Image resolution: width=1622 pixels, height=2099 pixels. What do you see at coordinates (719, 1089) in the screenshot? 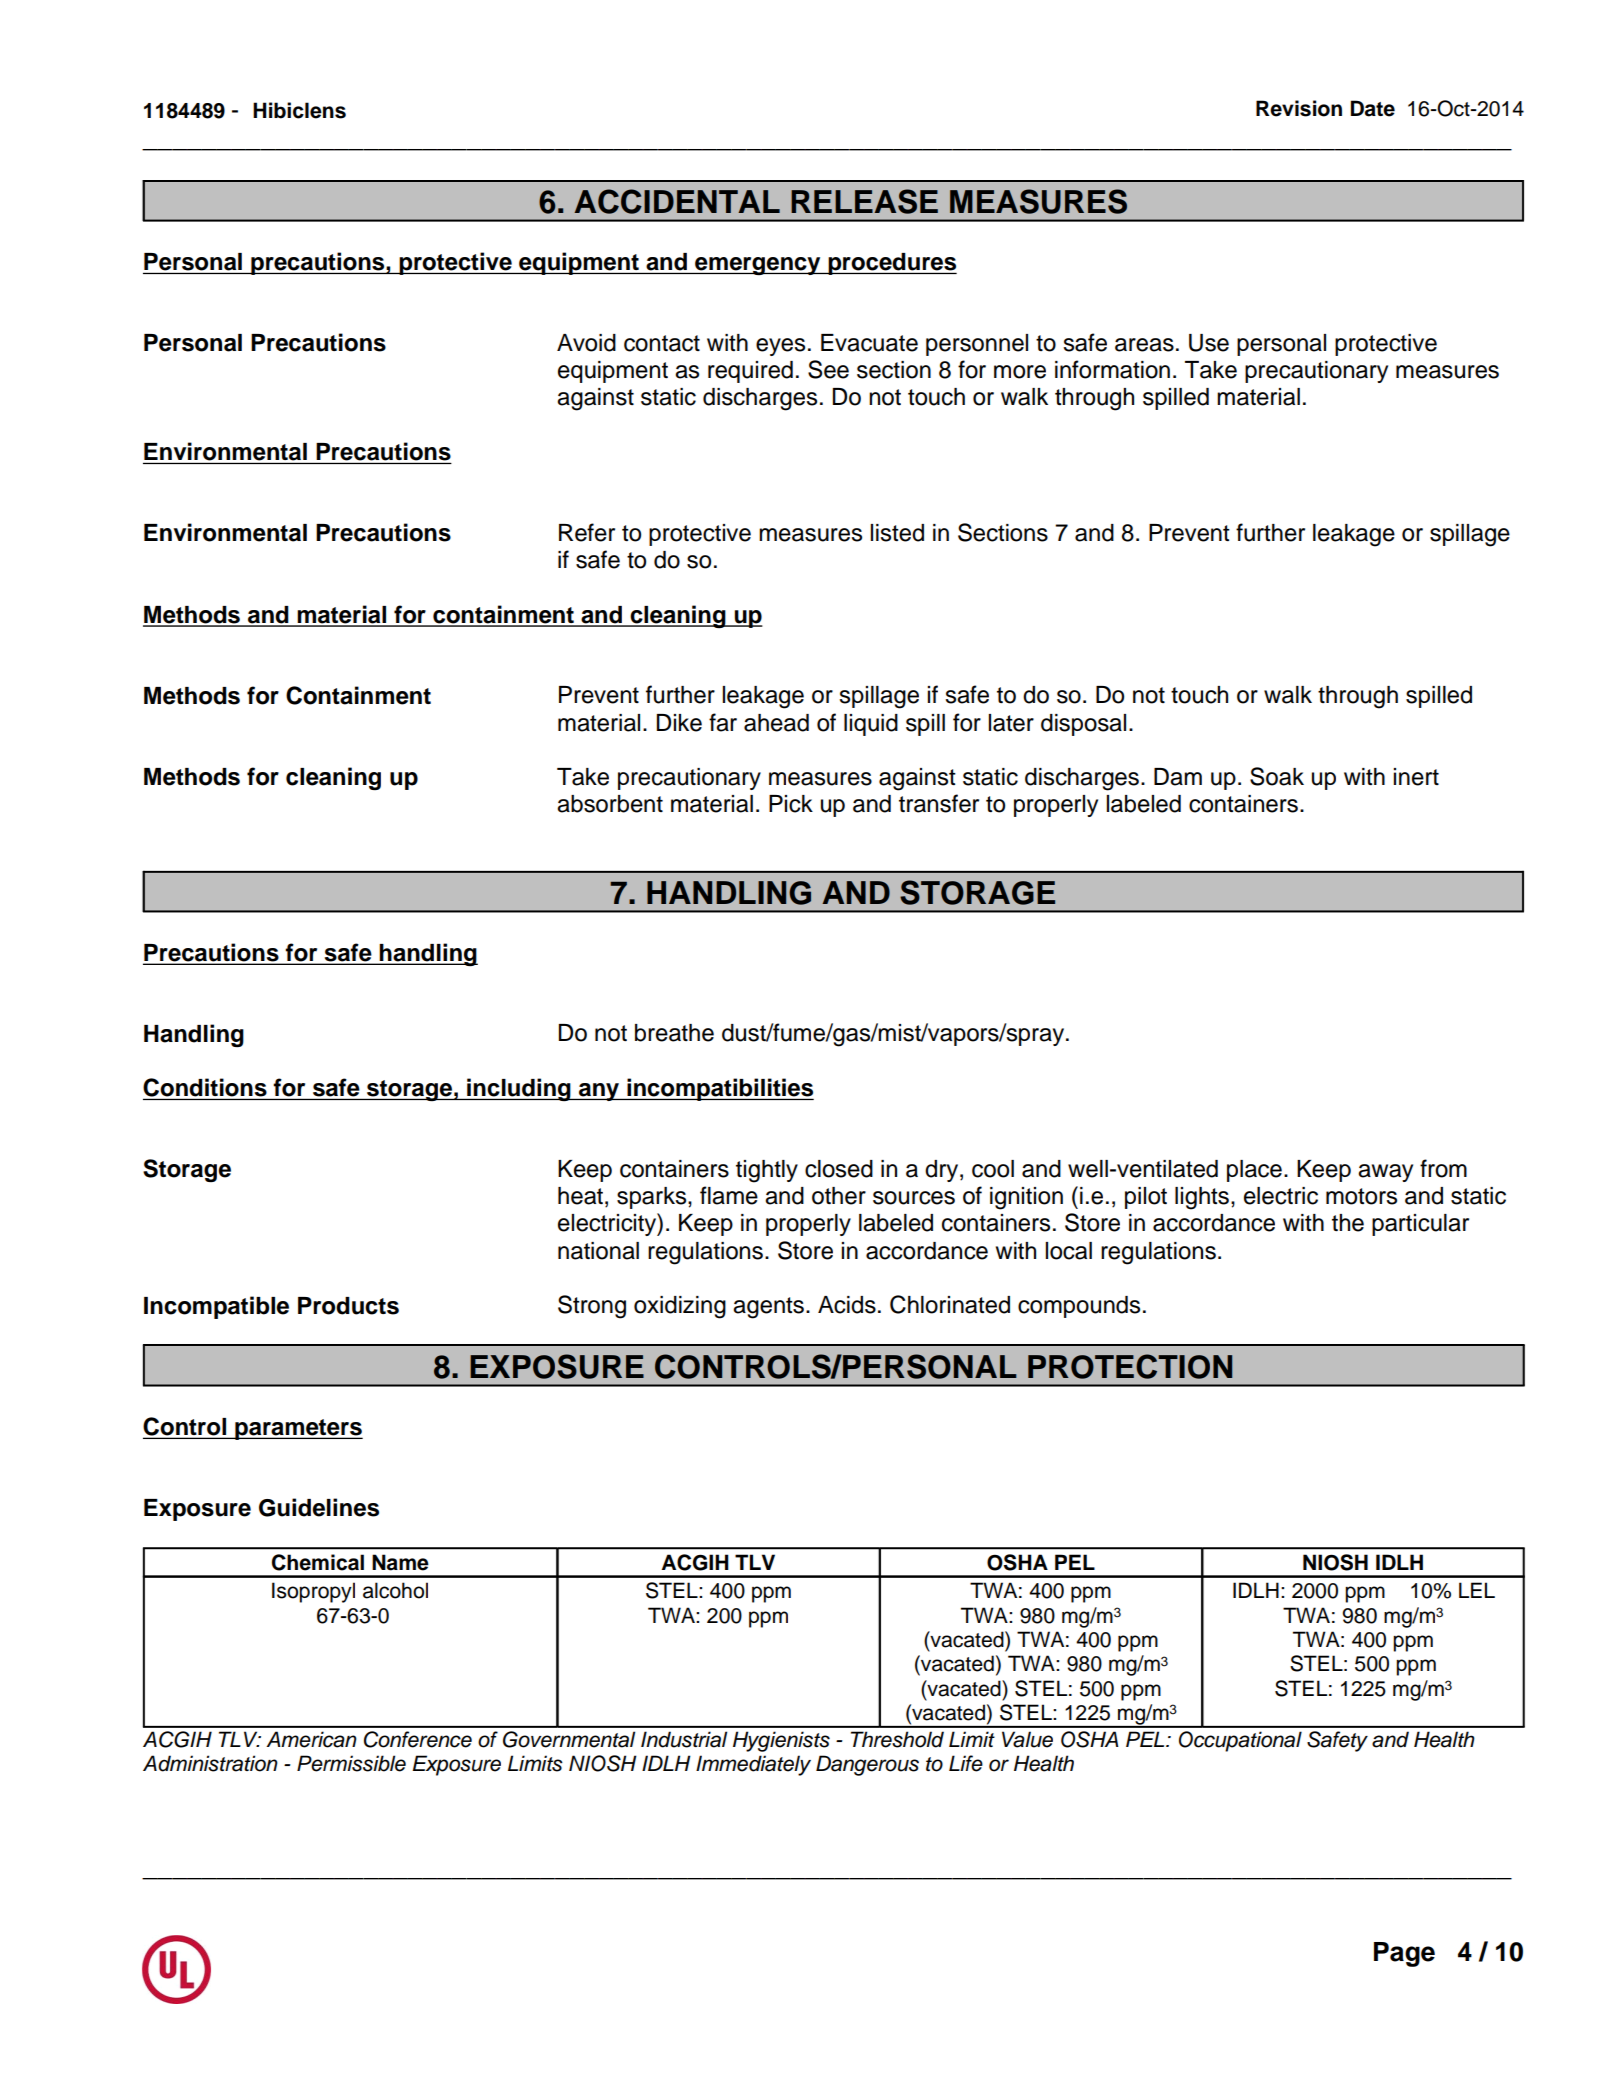
I see `incompatibilities` at bounding box center [719, 1089].
